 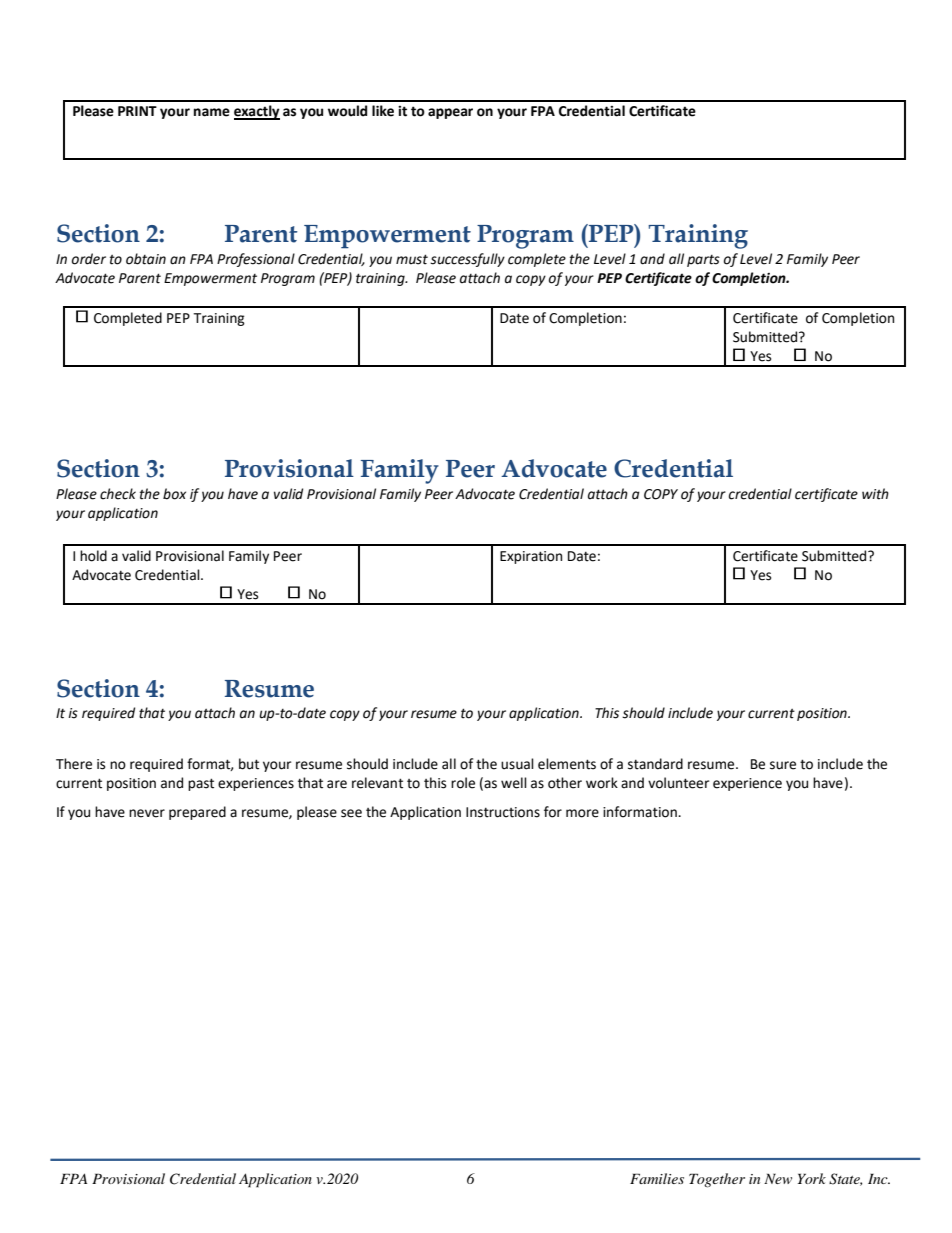 I want to click on PRINT, so click(x=137, y=111).
